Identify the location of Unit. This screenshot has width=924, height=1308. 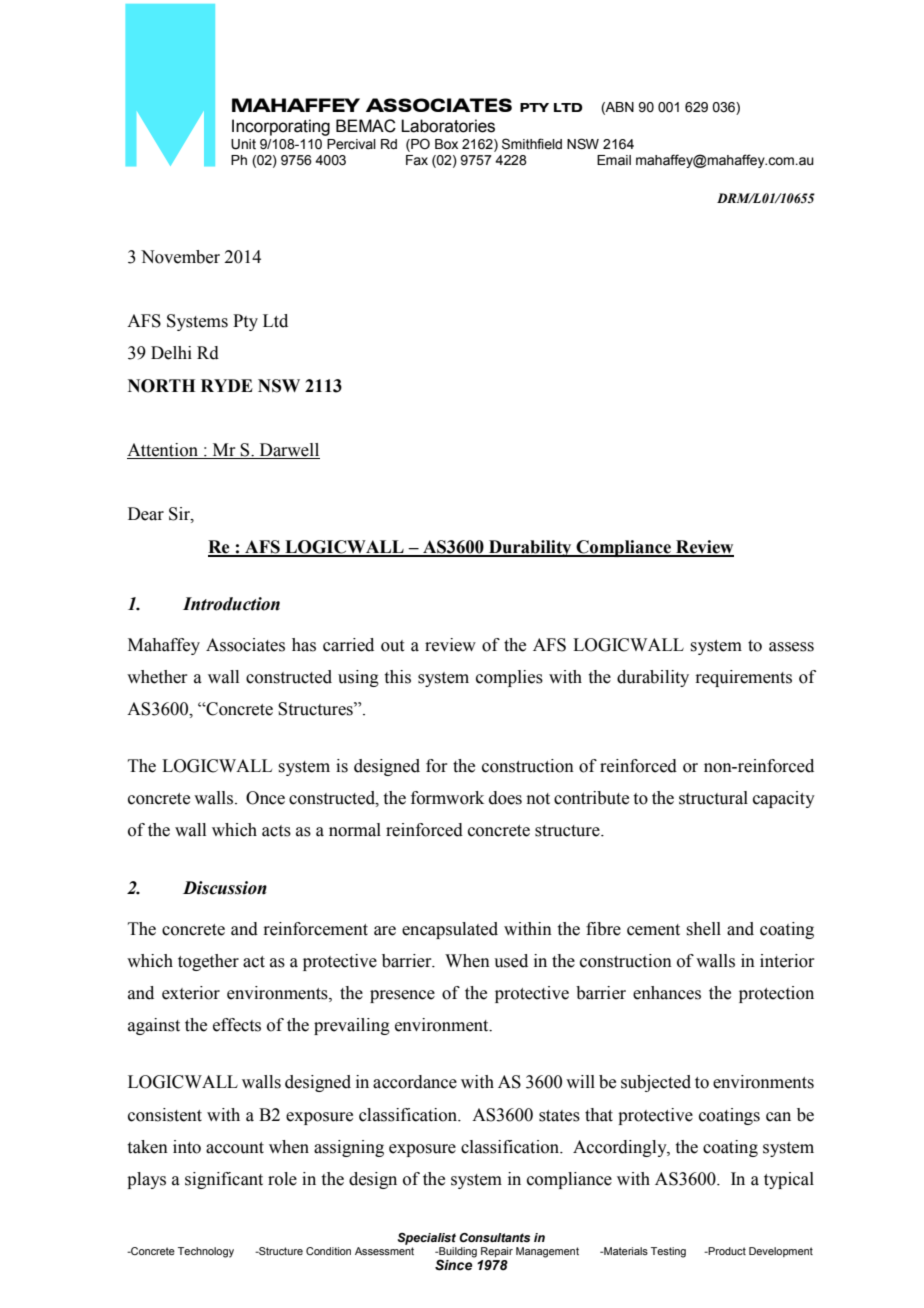
(243, 144).
